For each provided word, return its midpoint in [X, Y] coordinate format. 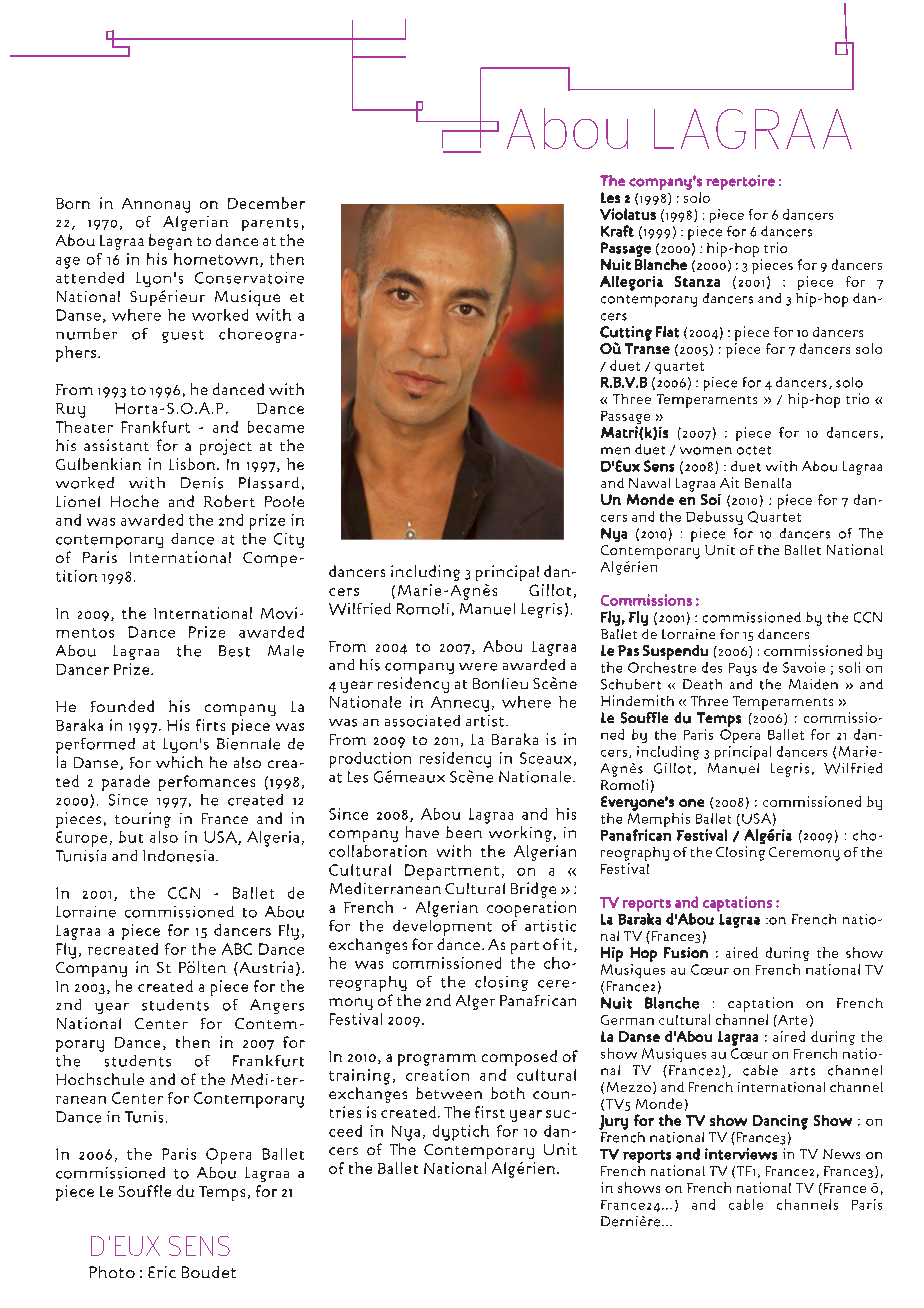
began [170, 242]
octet [754, 450]
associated [422, 721]
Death [702, 684]
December [266, 203]
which [179, 762]
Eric [162, 1272]
